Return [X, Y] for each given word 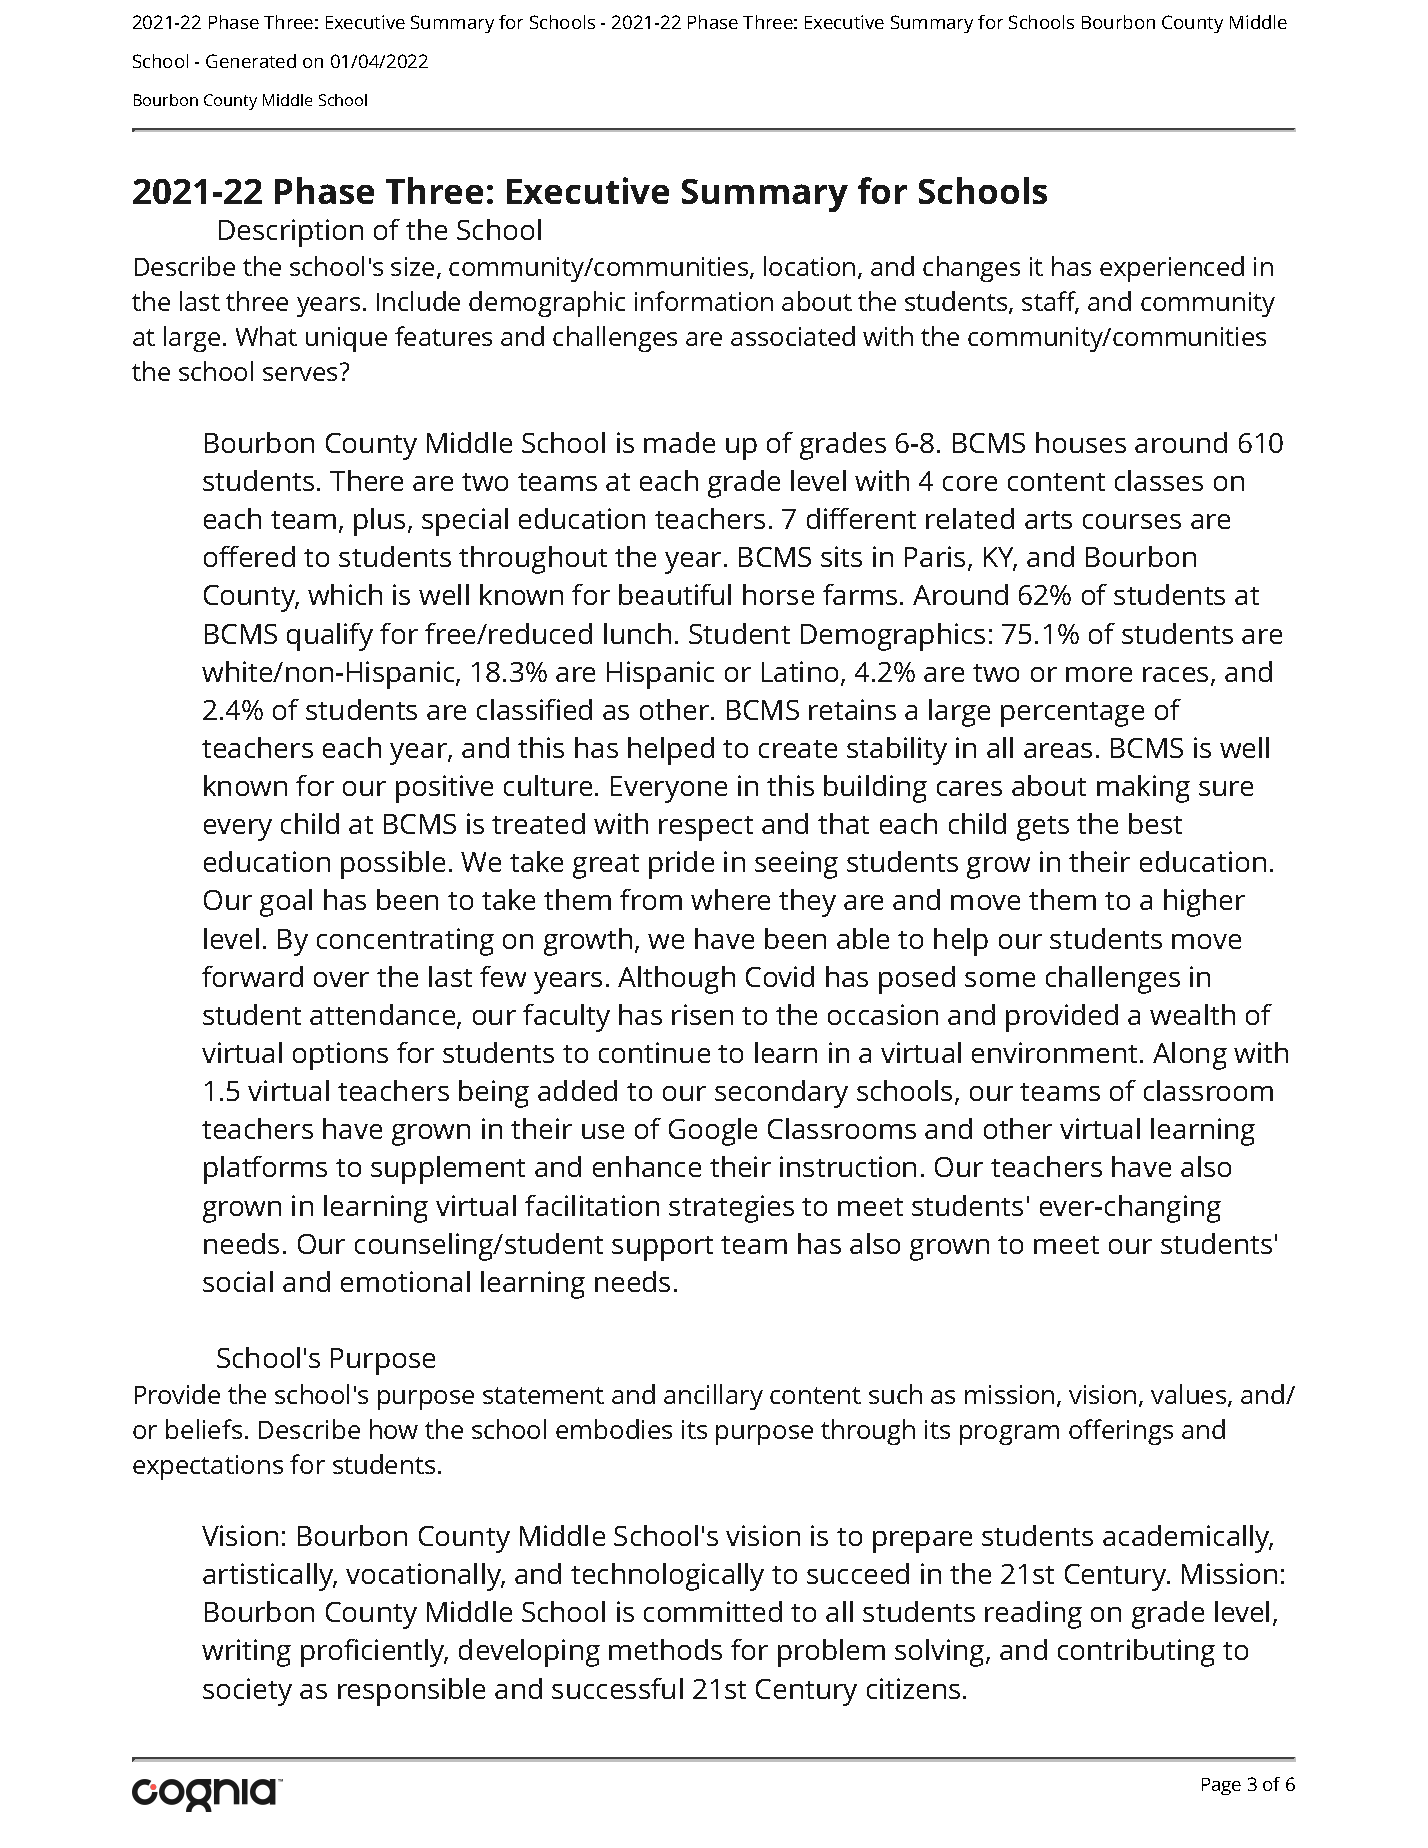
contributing [1136, 1653]
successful [617, 1688]
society [247, 1692]
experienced [1172, 269]
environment [1054, 1052]
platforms [265, 1170]
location [809, 266]
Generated [251, 61]
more [1099, 674]
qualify [330, 637]
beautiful [675, 594]
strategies [731, 1209]
